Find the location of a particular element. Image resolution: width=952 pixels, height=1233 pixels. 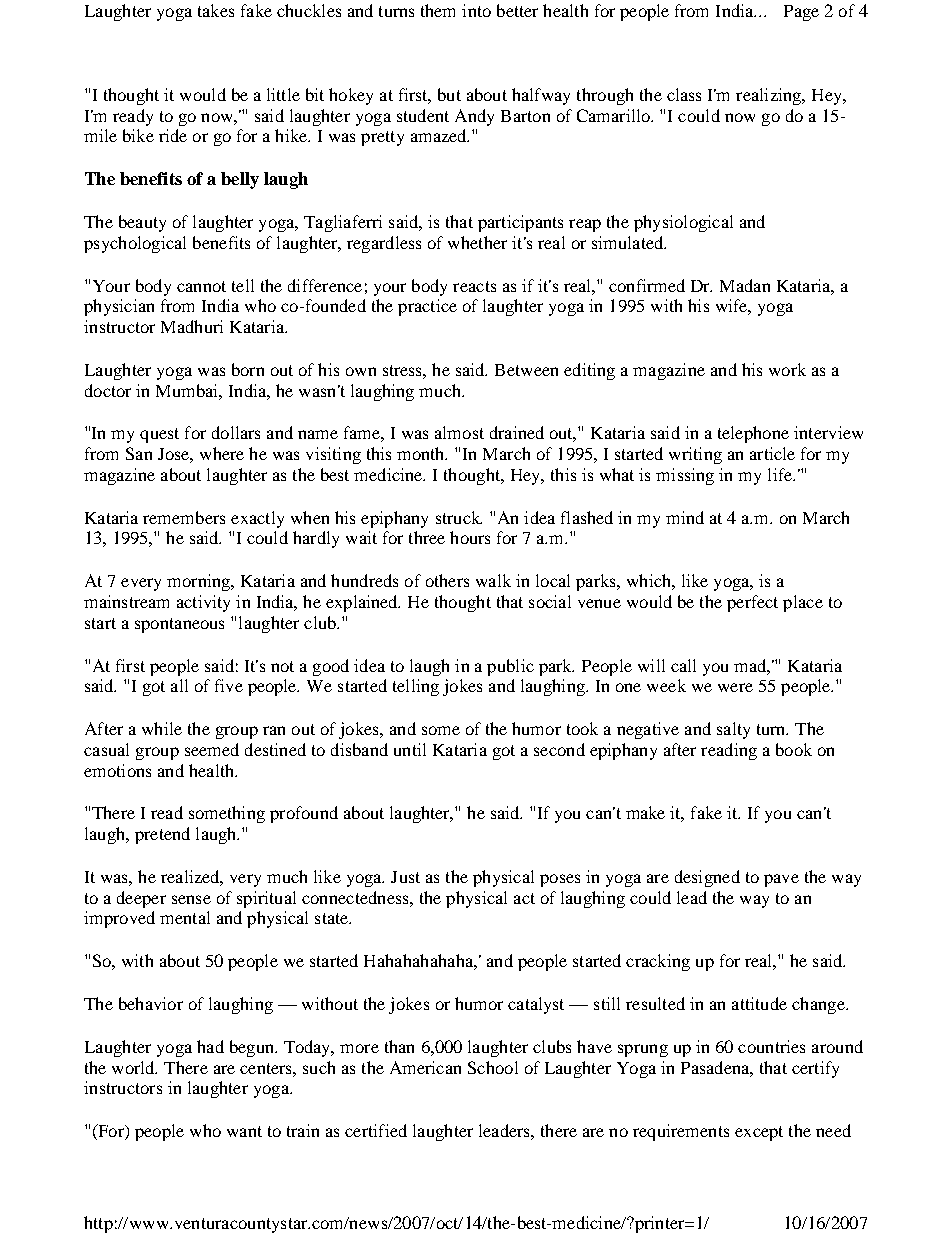

seemed is located at coordinates (212, 749).
